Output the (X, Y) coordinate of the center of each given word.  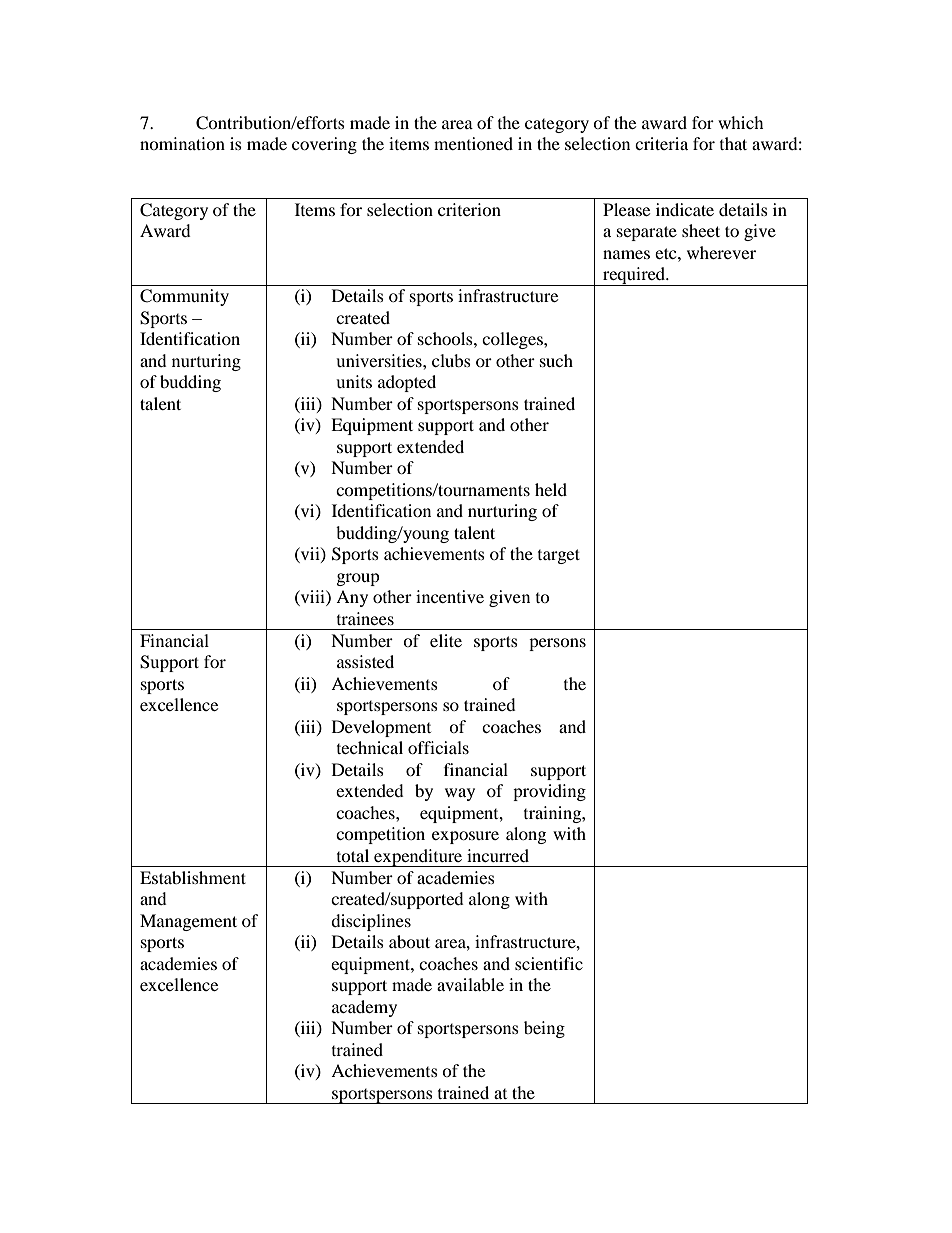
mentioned (473, 143)
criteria (661, 143)
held (551, 489)
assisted (365, 661)
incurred (498, 855)
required (634, 276)
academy (364, 1008)
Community (184, 297)
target (559, 556)
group (358, 579)
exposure (465, 837)
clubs (451, 360)
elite (446, 640)
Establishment (193, 877)
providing (549, 792)
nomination (182, 143)
